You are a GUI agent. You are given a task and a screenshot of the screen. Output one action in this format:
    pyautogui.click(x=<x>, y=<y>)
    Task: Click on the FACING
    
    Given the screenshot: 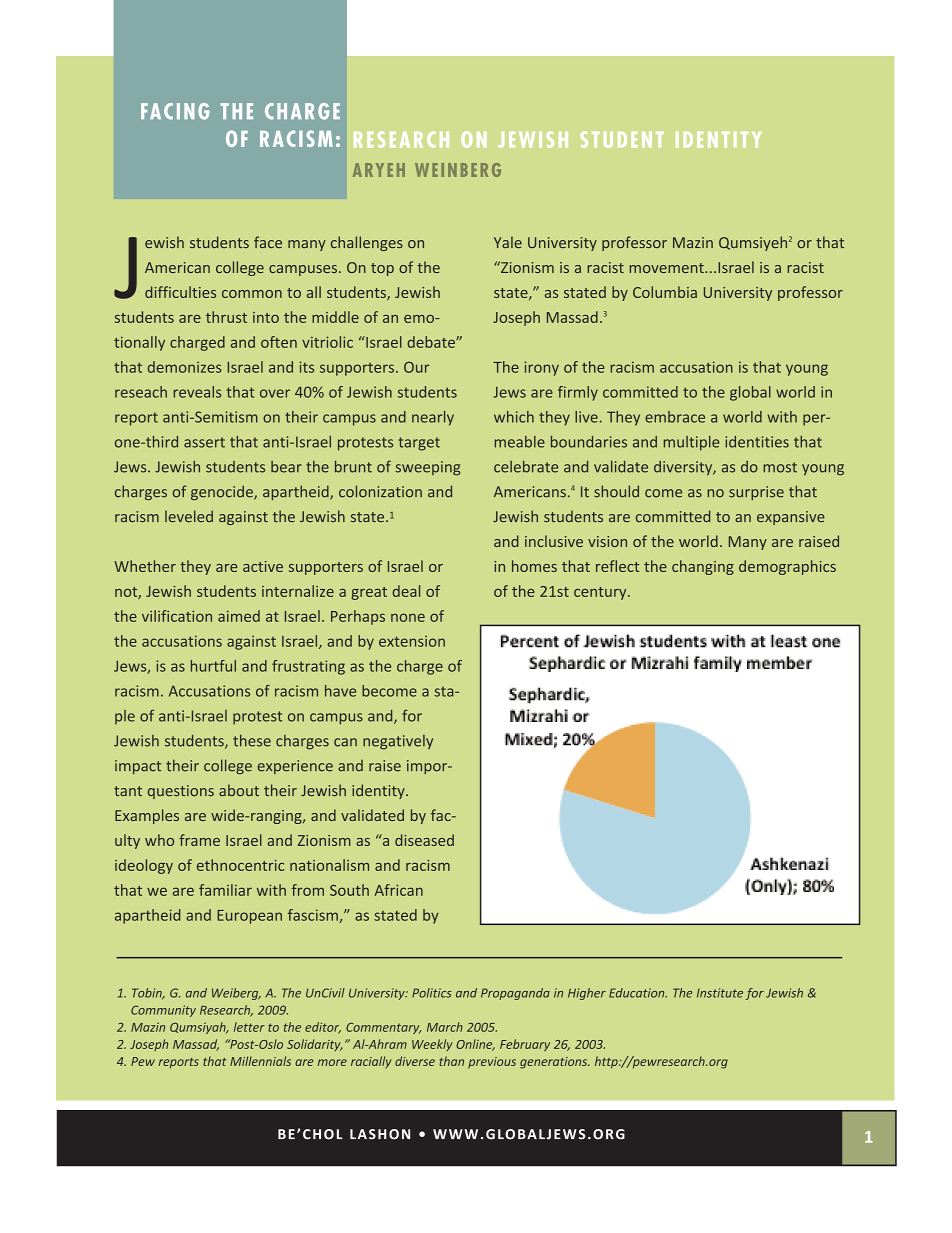 What is the action you would take?
    pyautogui.click(x=175, y=111)
